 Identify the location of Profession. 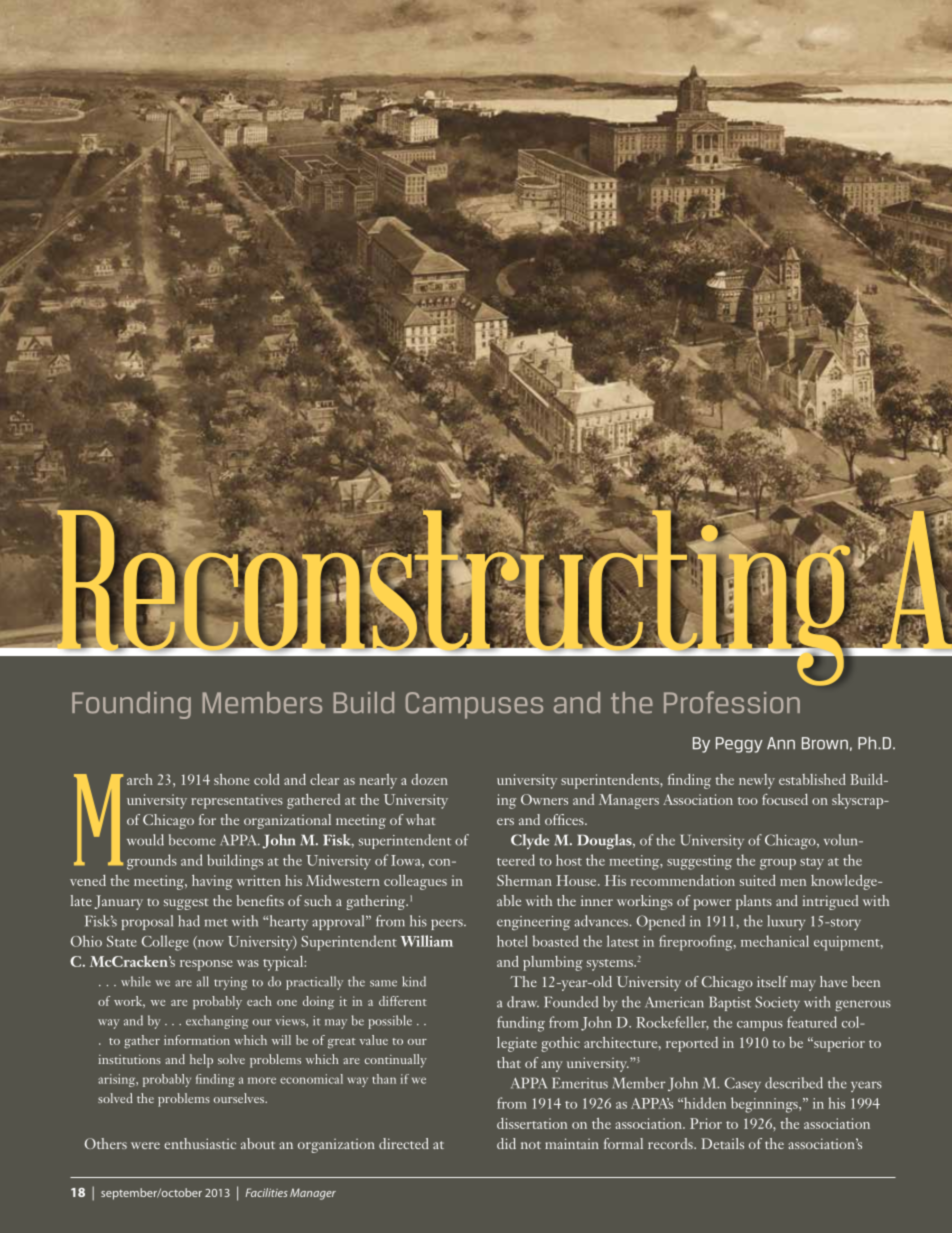
(732, 702).
